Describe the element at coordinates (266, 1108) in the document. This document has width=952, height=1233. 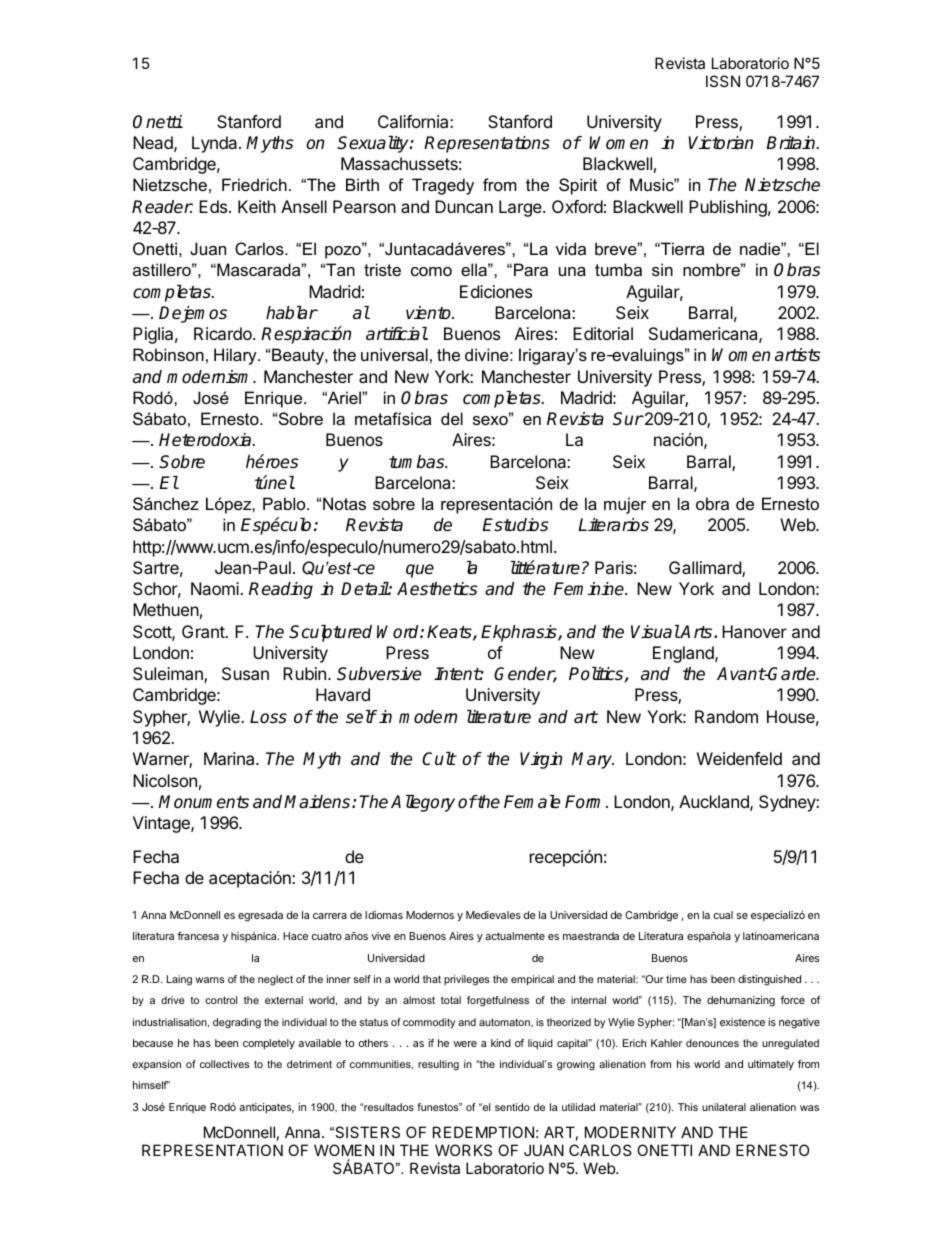
I see `anticipates` at that location.
